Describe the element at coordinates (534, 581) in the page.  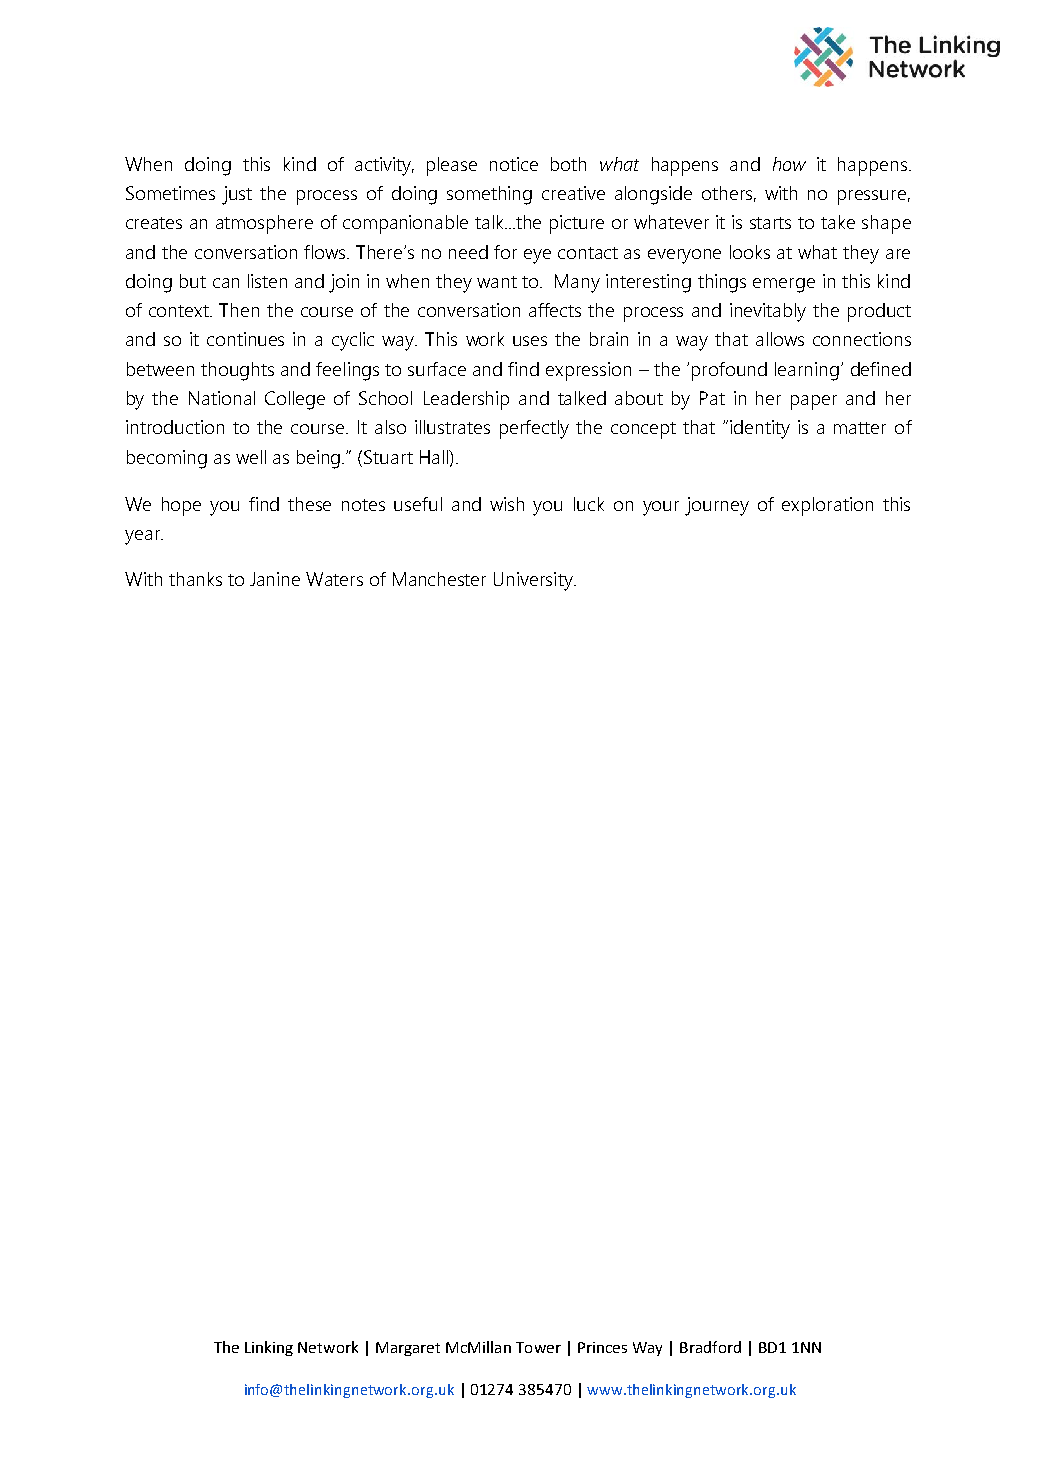
I see `University` at that location.
